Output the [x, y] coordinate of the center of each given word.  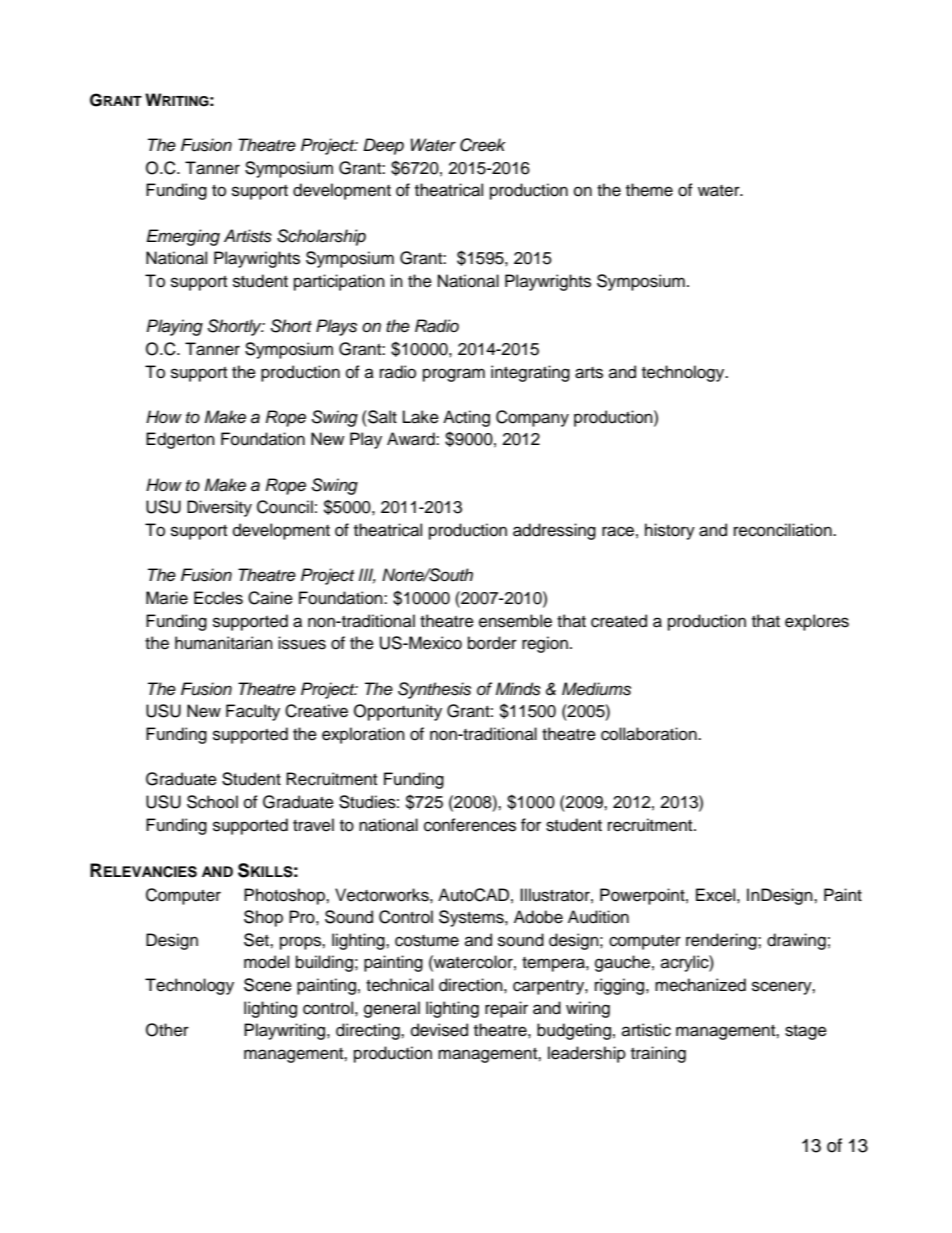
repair [506, 1009]
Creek [483, 145]
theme [649, 190]
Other [167, 1030]
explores [817, 622]
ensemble [515, 621]
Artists [248, 236]
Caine [270, 598]
